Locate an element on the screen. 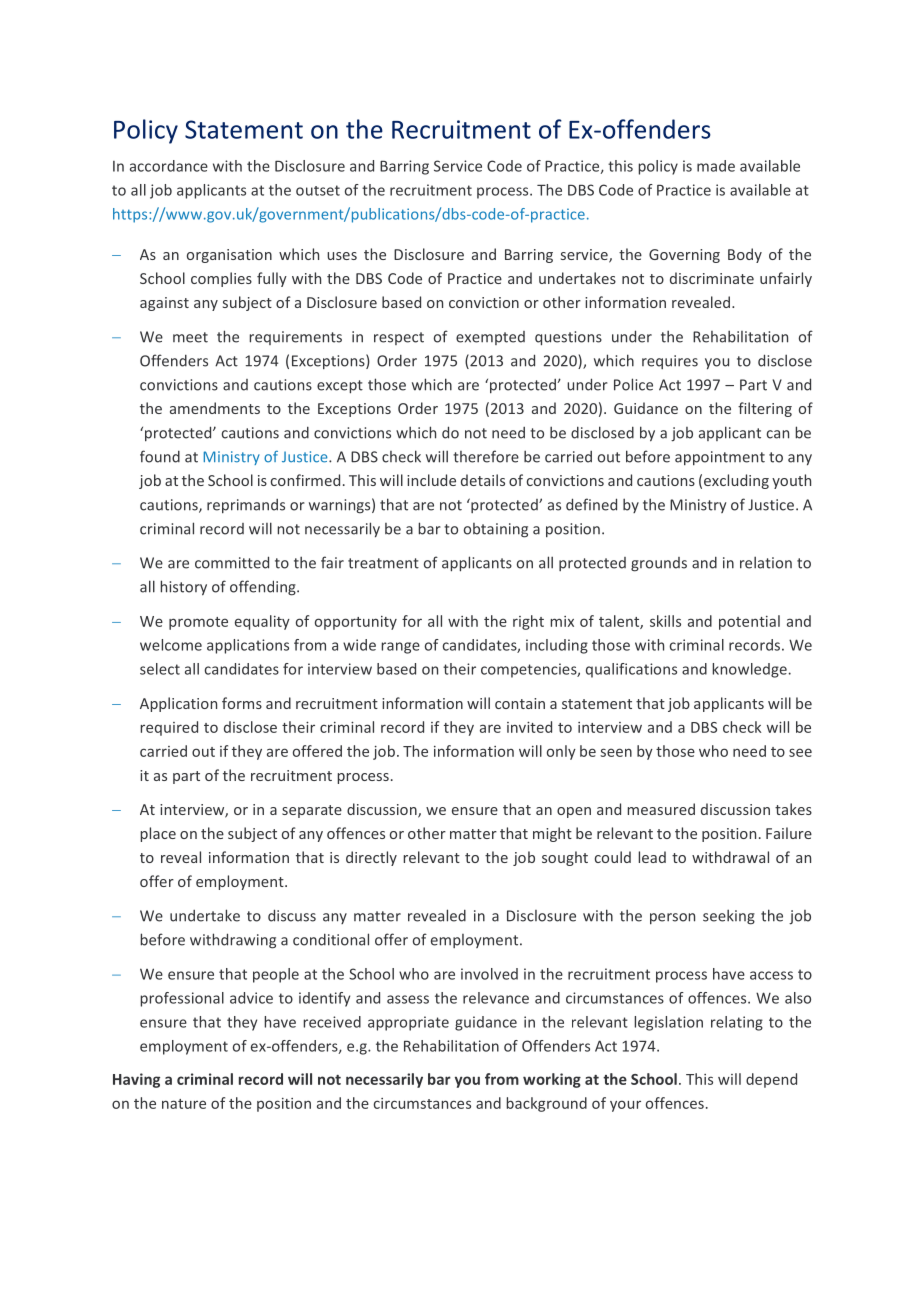  outset is located at coordinates (318, 190).
